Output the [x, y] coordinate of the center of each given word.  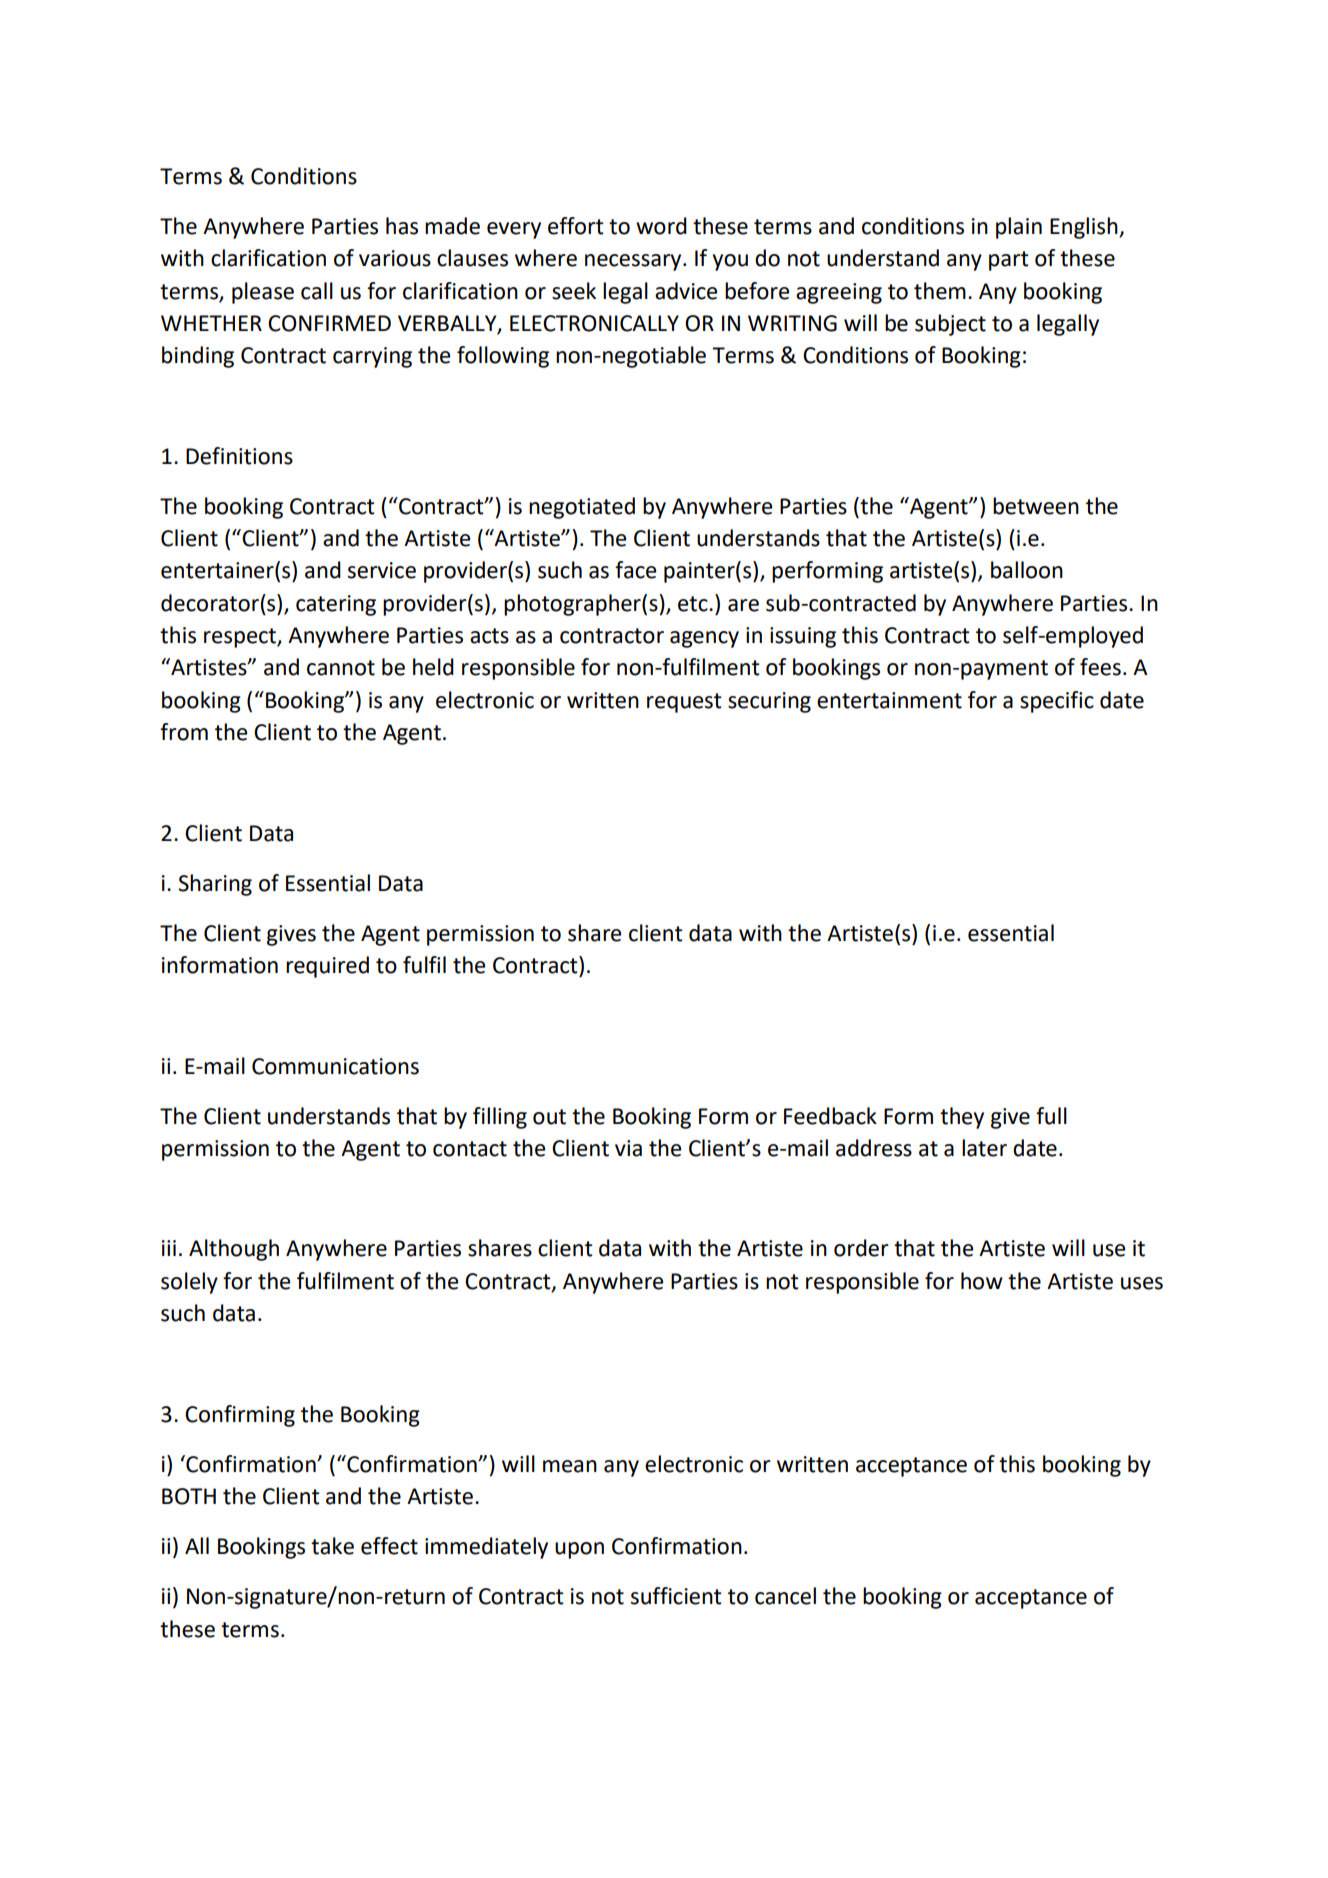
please [263, 293]
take [332, 1546]
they [962, 1118]
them [940, 291]
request [684, 703]
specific [1057, 702]
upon [579, 1550]
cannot [341, 668]
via [628, 1148]
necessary [634, 262]
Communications [335, 1066]
